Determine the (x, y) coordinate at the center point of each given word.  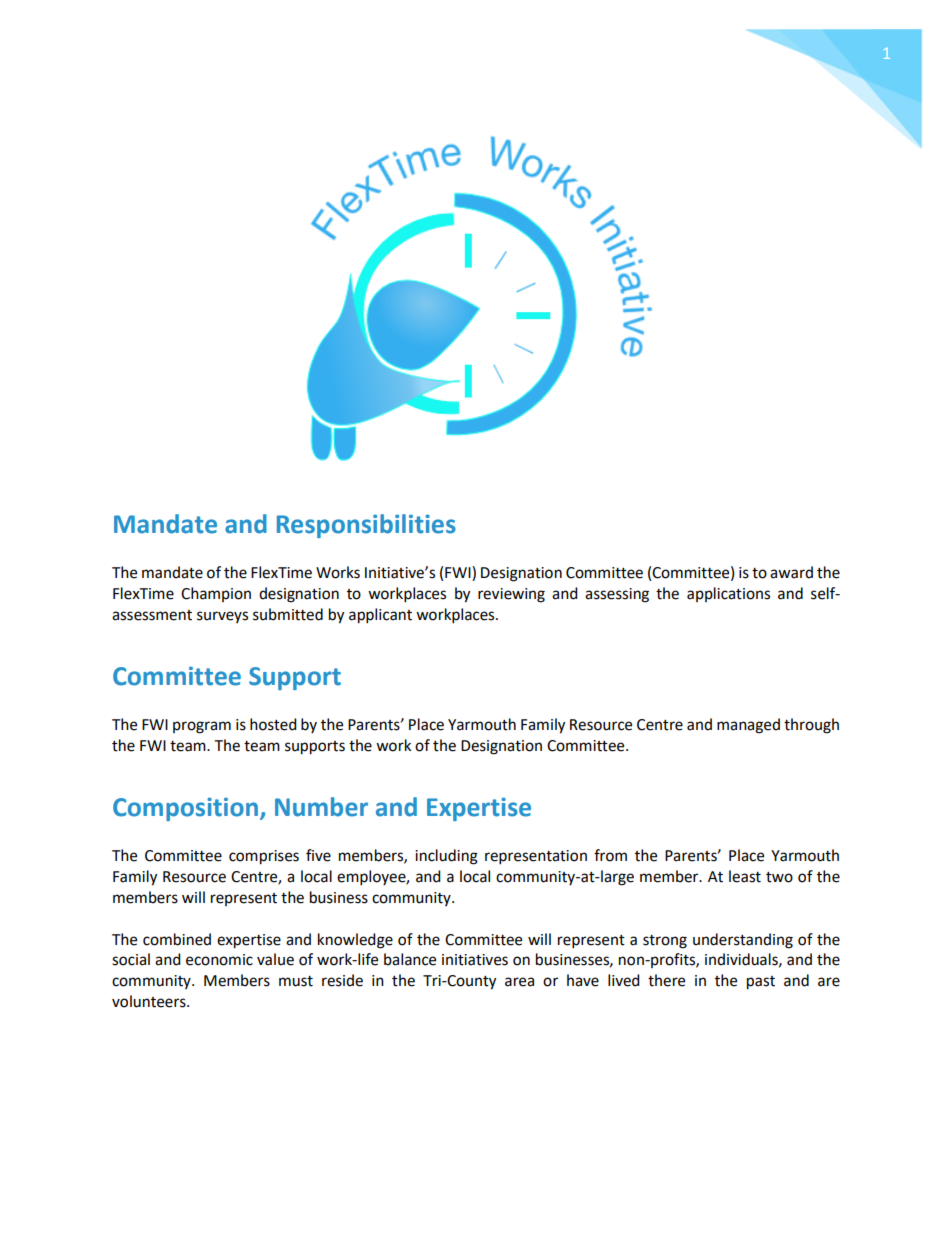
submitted (288, 614)
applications (728, 594)
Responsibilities (366, 526)
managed (748, 726)
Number (321, 807)
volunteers (150, 1001)
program (202, 727)
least (745, 876)
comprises (264, 857)
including (446, 857)
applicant (380, 616)
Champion (216, 594)
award (791, 572)
